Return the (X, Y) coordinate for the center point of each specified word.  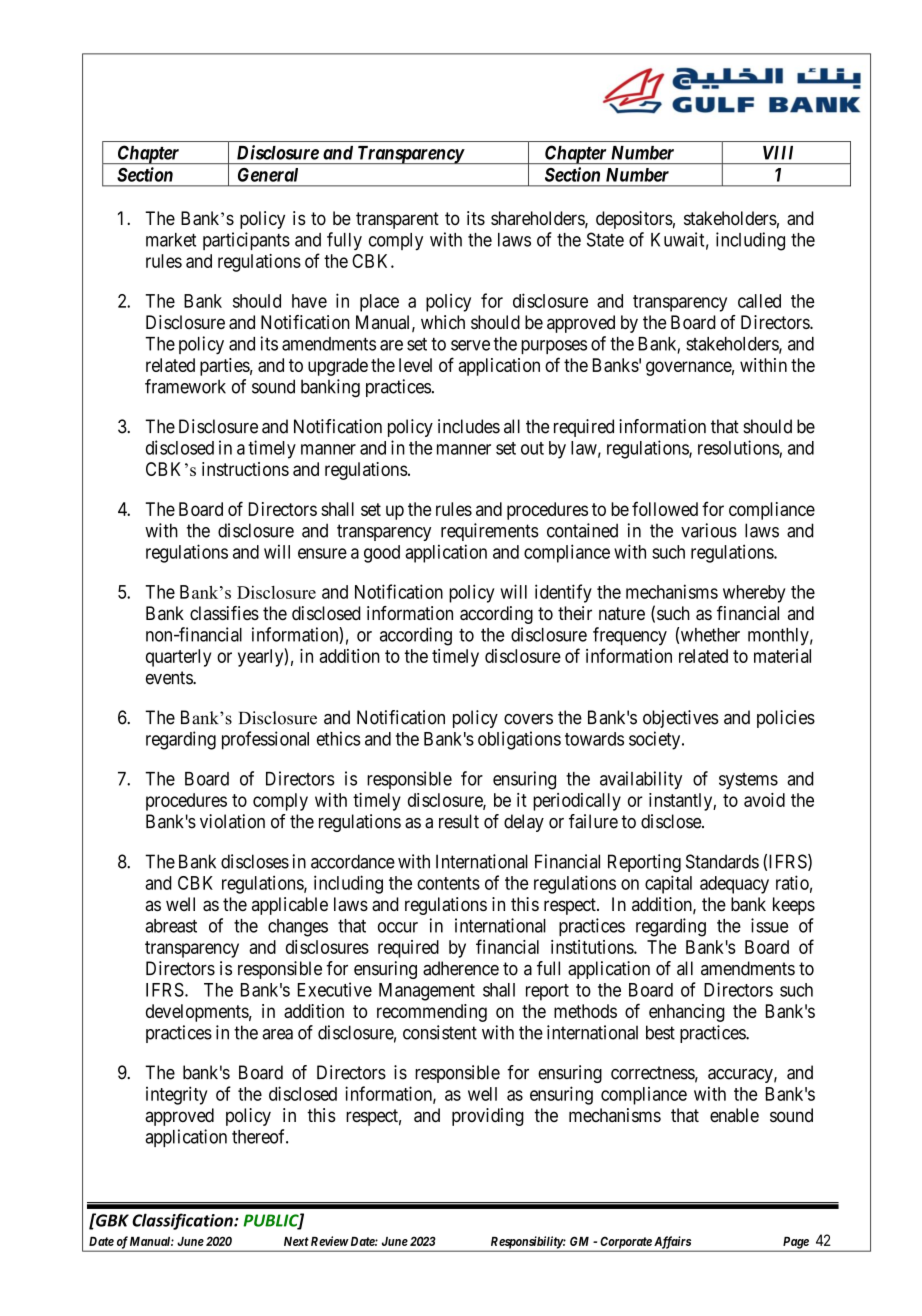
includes (469, 426)
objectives (681, 719)
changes (298, 928)
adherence (461, 968)
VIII (778, 153)
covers (528, 719)
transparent (397, 220)
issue (769, 925)
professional (265, 740)
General (268, 175)
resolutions (739, 447)
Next (296, 1241)
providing (488, 1117)
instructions (245, 469)
